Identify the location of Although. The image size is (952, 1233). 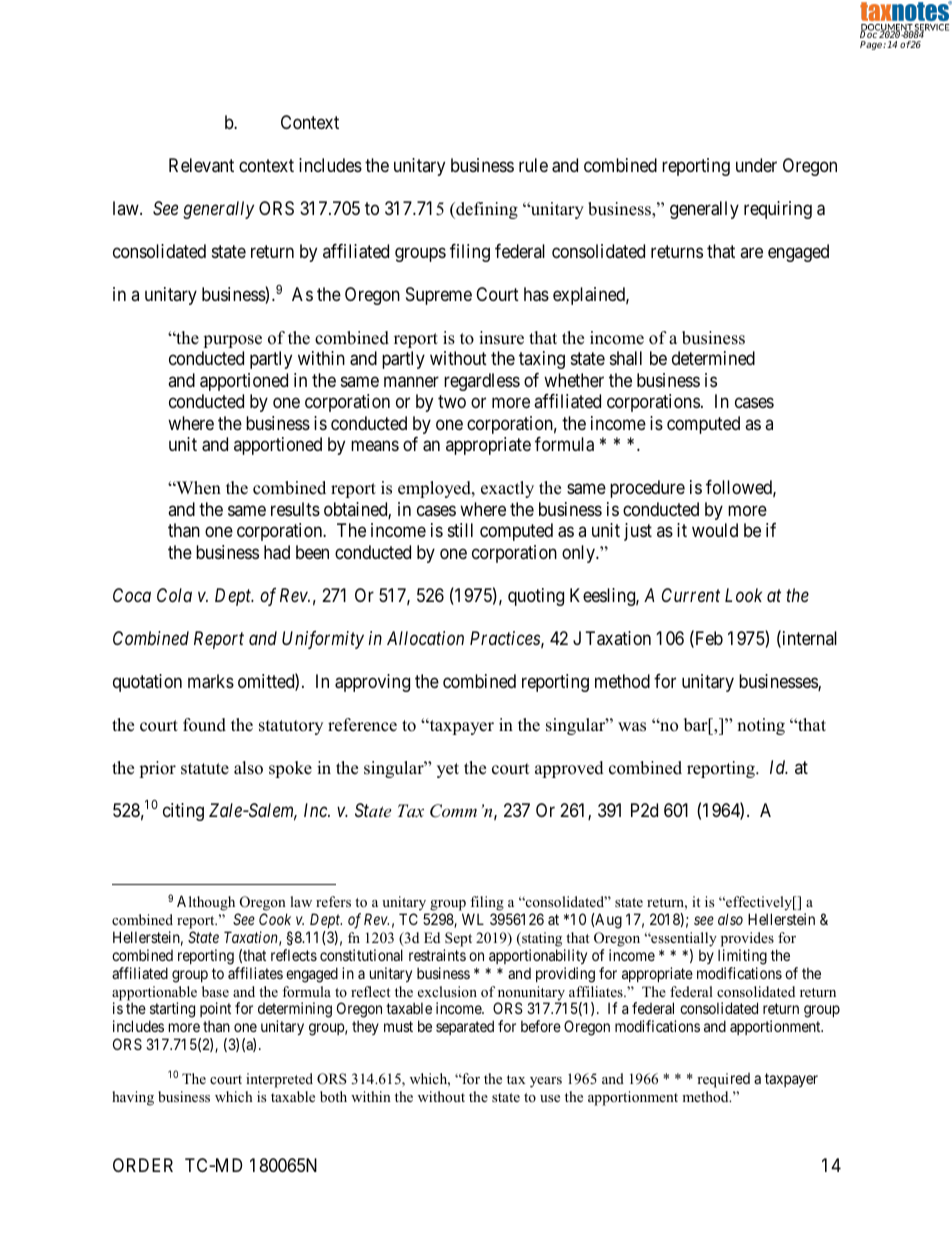
(206, 903).
